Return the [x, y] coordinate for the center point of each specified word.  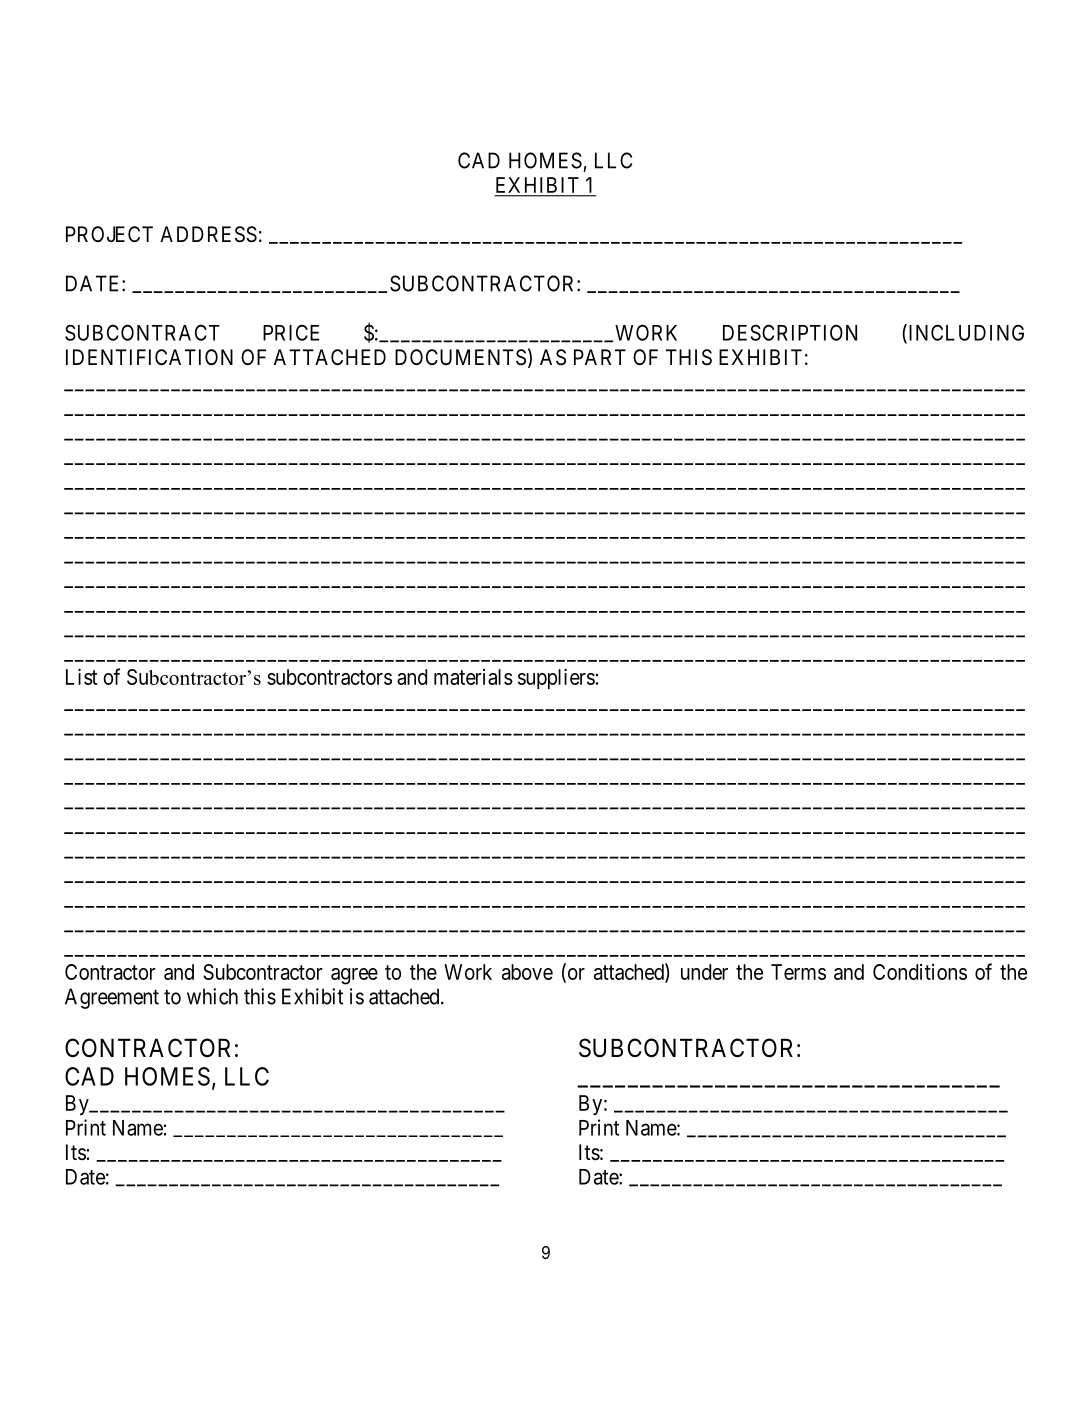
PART [600, 357]
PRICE [291, 332]
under [704, 972]
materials [473, 677]
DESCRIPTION [790, 332]
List [81, 676]
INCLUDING [965, 333]
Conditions [920, 972]
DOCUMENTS [460, 357]
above [527, 972]
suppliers [556, 678]
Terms [798, 972]
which [212, 996]
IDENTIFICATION [149, 357]
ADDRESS [208, 234]
